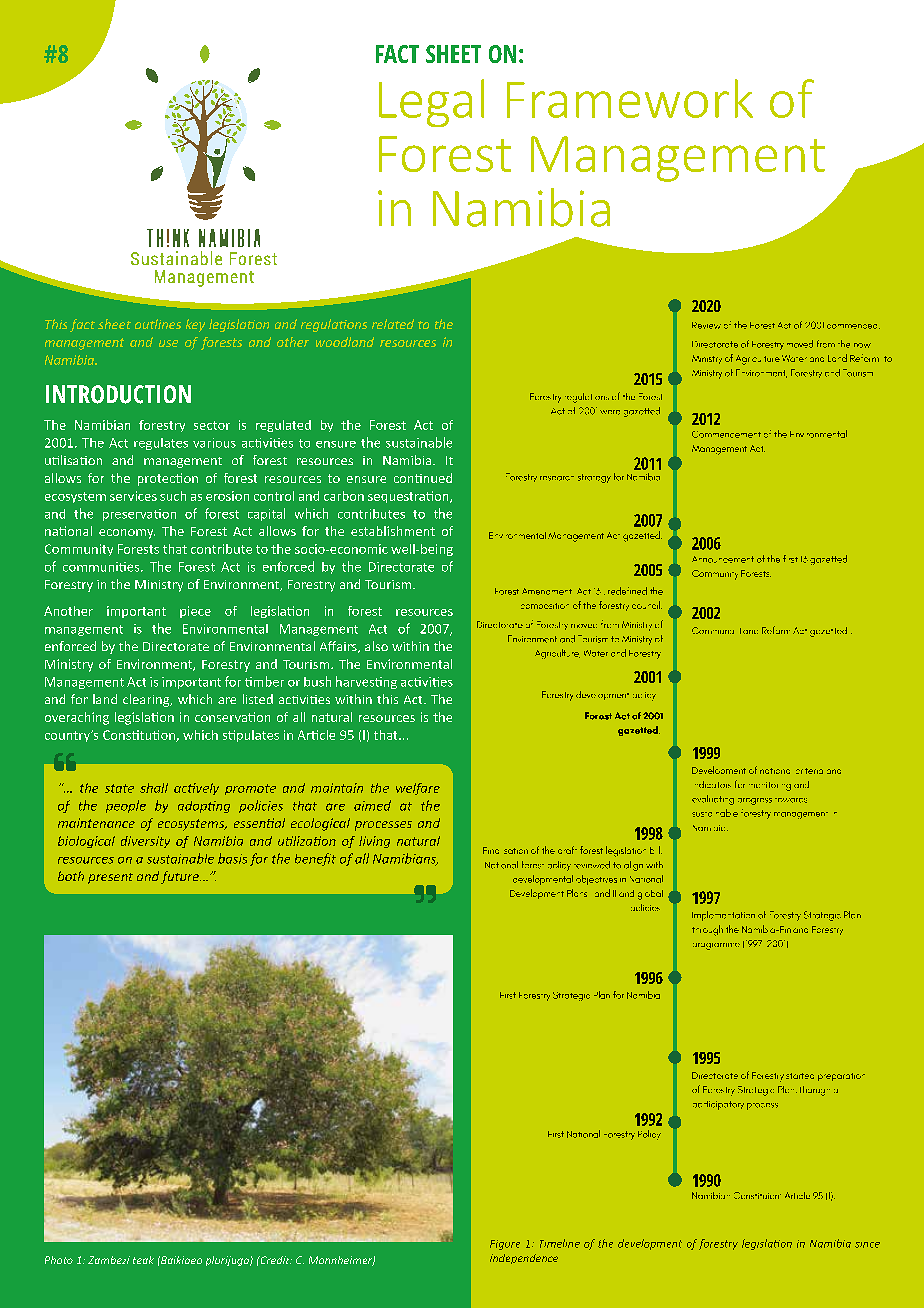  I want to click on Framework, so click(630, 98).
